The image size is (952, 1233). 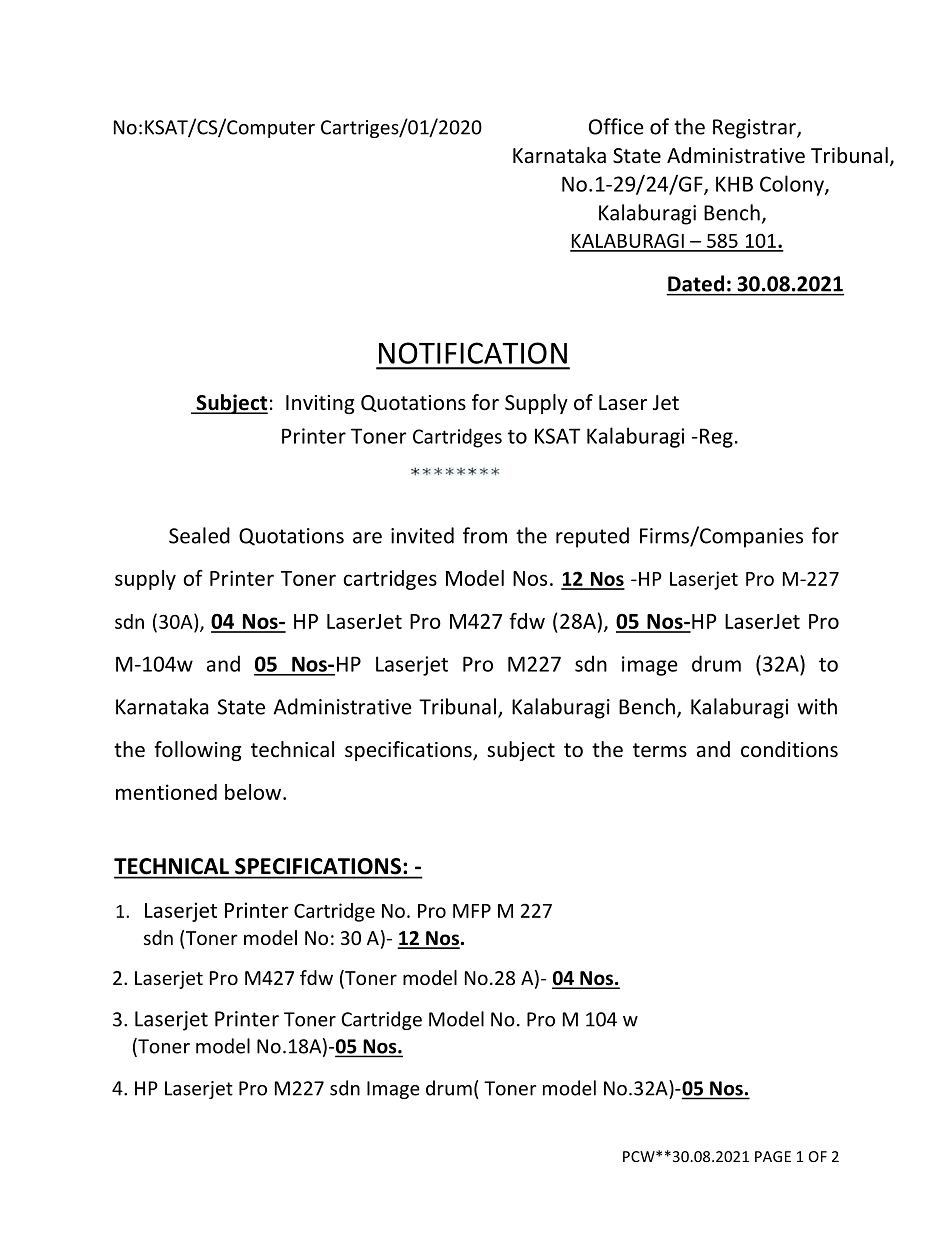 I want to click on Office, so click(x=616, y=126).
